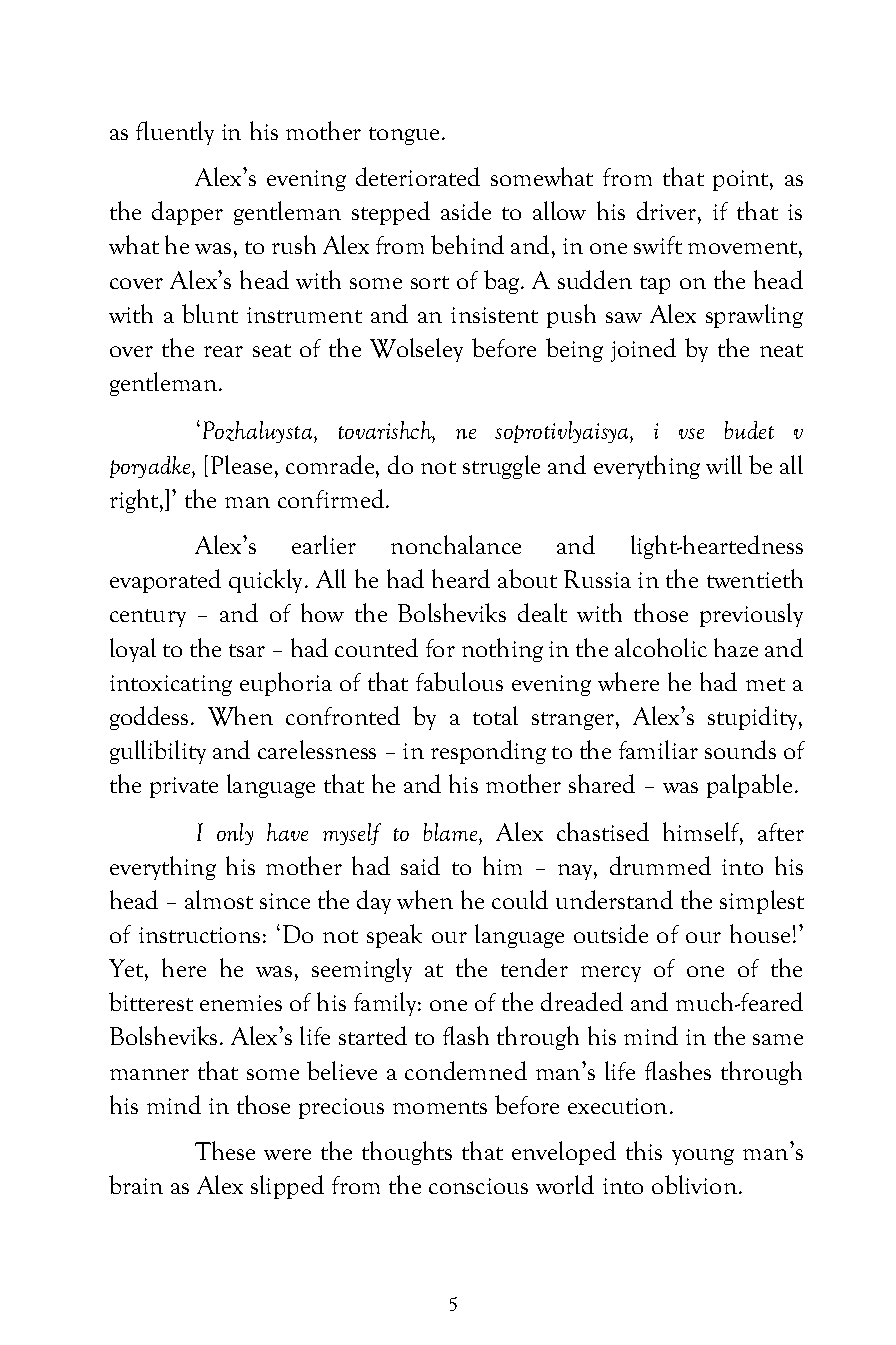  Describe the element at coordinates (247, 650) in the document. I see `tsar` at that location.
